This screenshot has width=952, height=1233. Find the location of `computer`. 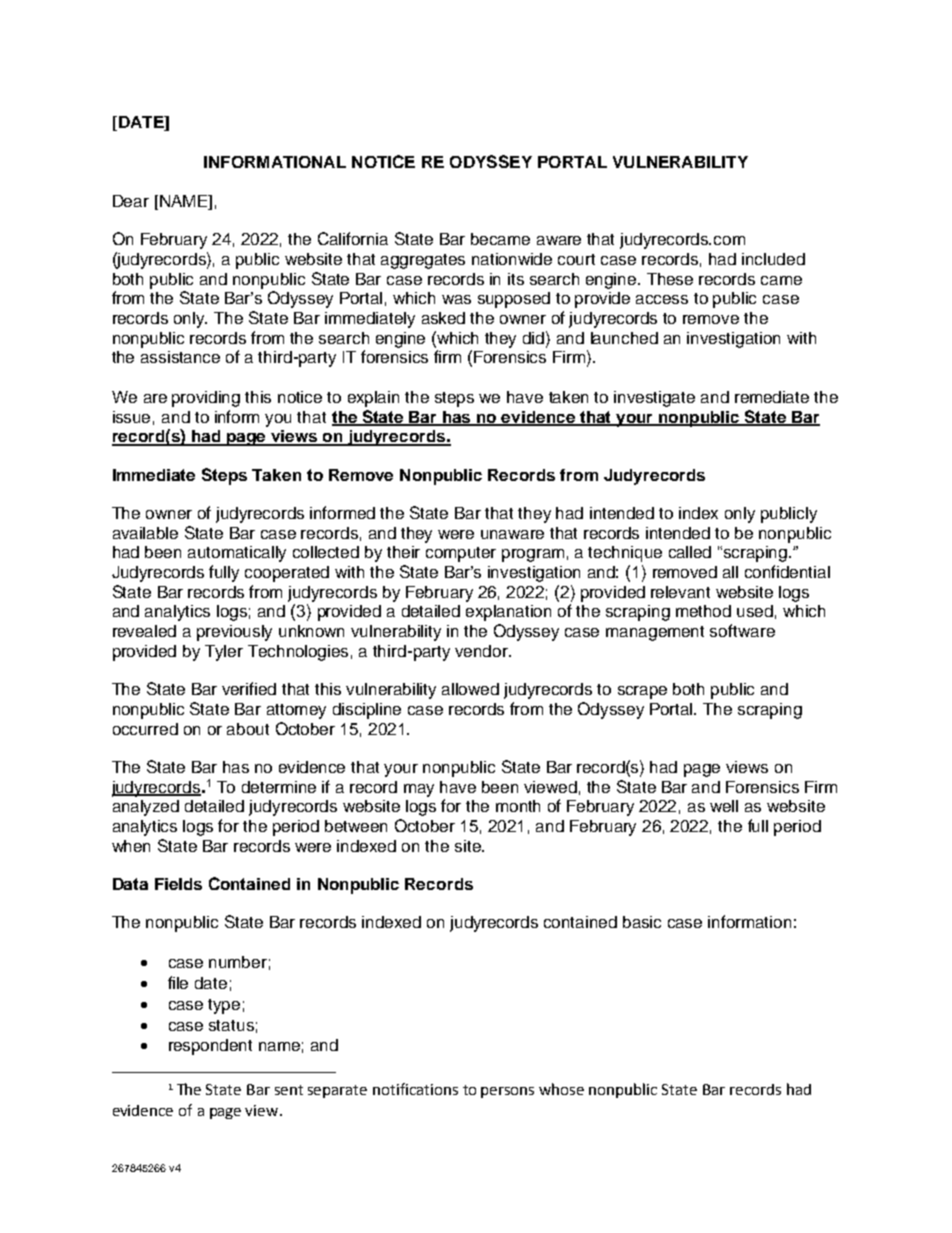

computer is located at coordinates (461, 554).
